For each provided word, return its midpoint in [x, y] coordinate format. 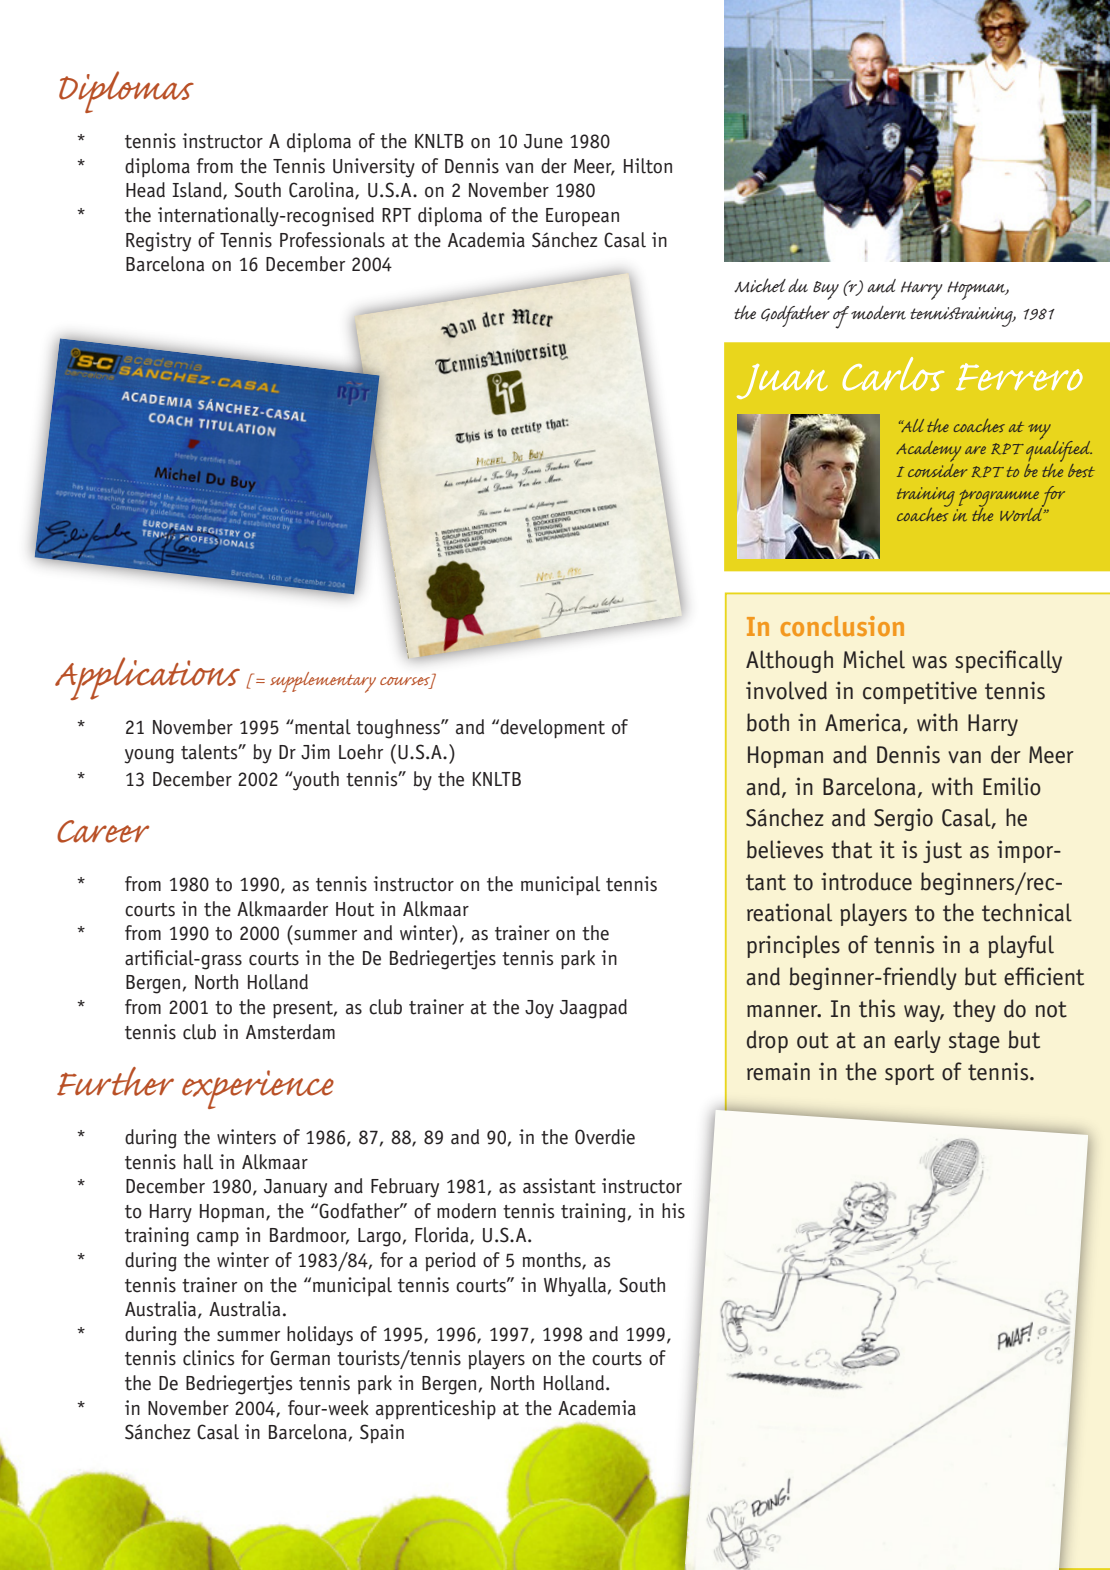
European [582, 217]
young [149, 756]
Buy [826, 290]
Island [198, 191]
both [768, 722]
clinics [208, 1358]
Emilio [1012, 786]
